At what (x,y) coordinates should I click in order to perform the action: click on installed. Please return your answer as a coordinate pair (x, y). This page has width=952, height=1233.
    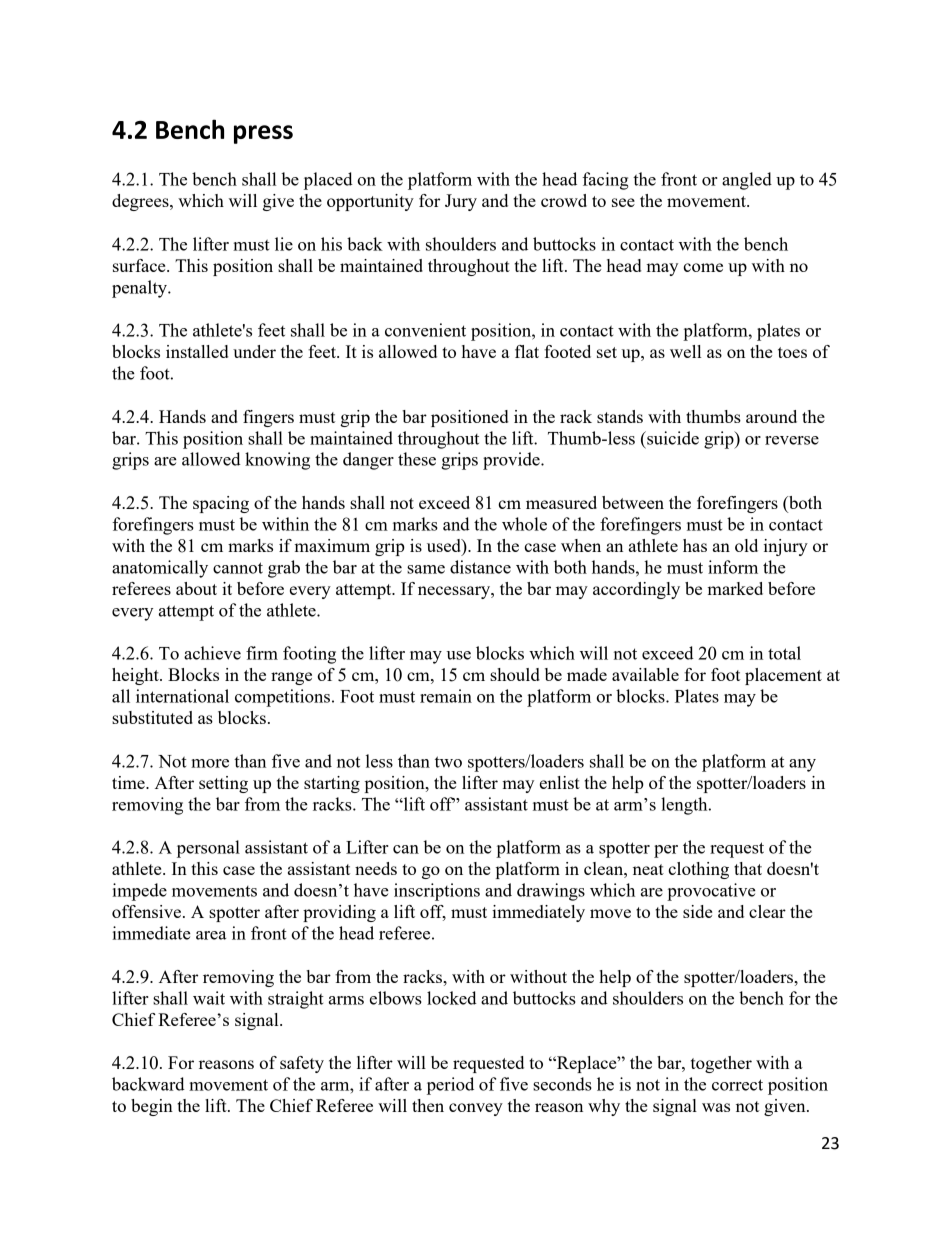
    Looking at the image, I should click on (197, 351).
